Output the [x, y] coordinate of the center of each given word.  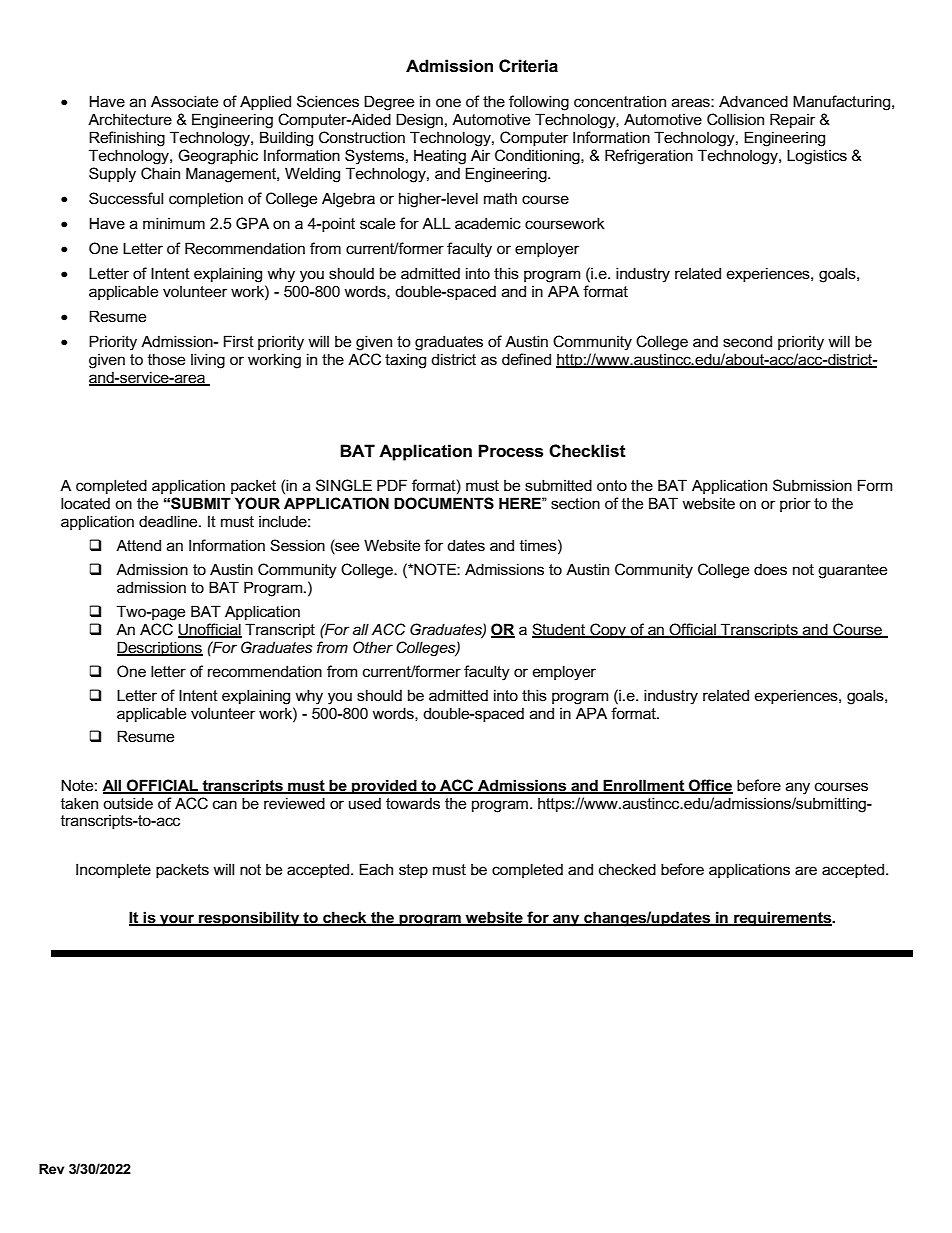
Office [710, 786]
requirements [782, 918]
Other [373, 647]
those [166, 359]
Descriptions [160, 648]
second [747, 341]
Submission [812, 485]
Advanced [753, 101]
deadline [169, 521]
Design [419, 121]
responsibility [249, 919]
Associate [184, 101]
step [413, 871]
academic [488, 223]
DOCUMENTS [444, 503]
